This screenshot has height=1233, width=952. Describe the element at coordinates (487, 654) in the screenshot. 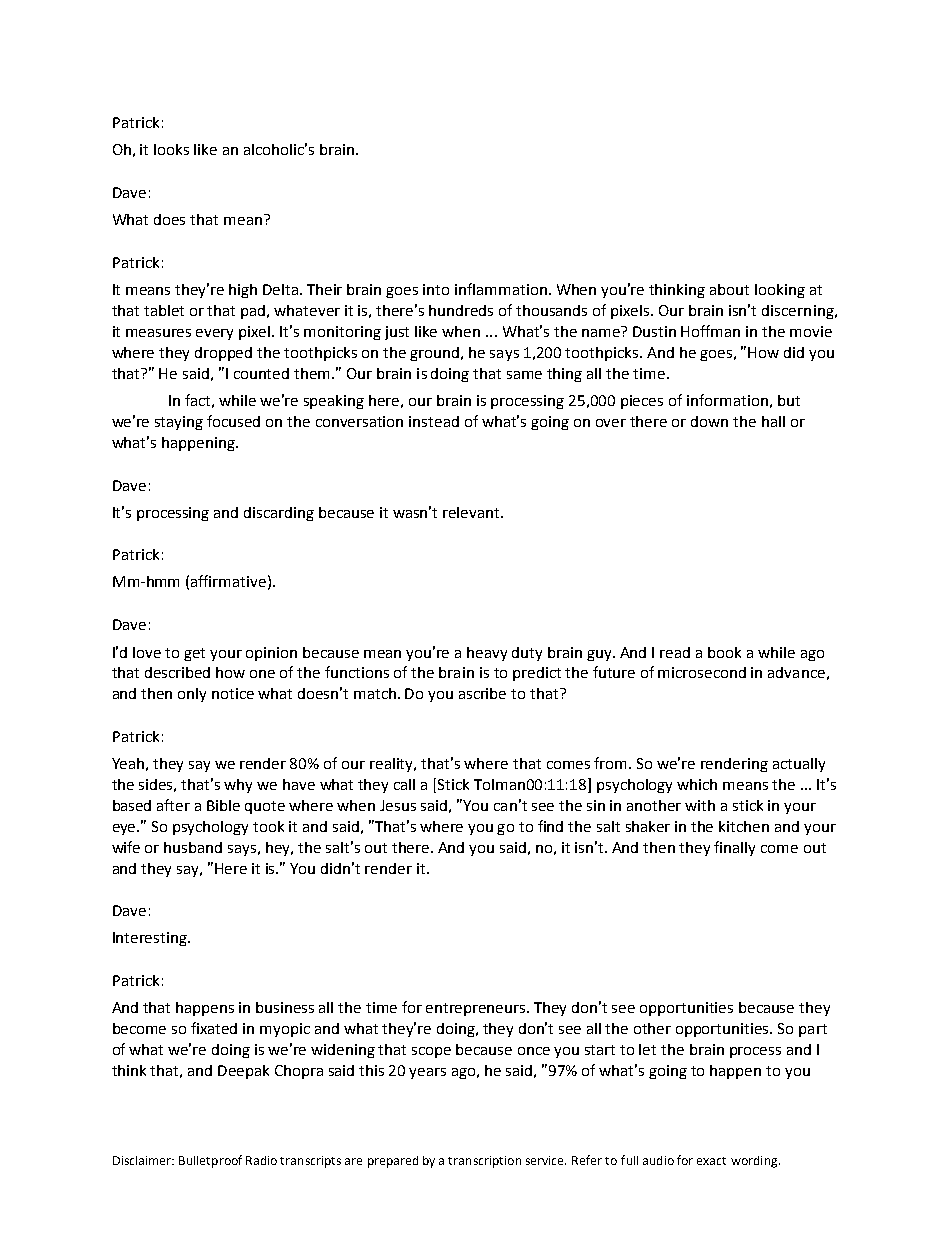

I see `heavy` at that location.
